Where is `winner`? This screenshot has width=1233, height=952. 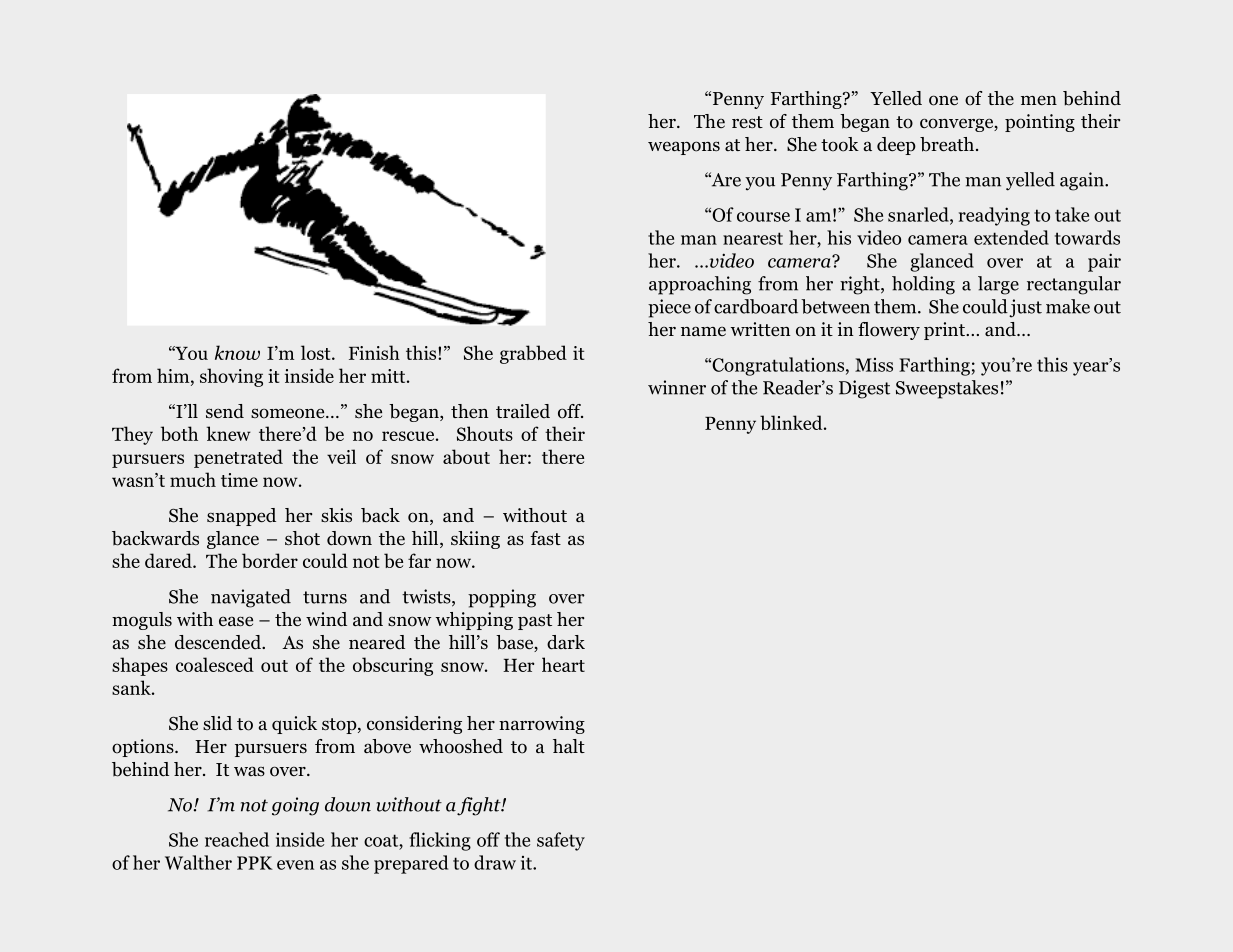 winner is located at coordinates (677, 387).
